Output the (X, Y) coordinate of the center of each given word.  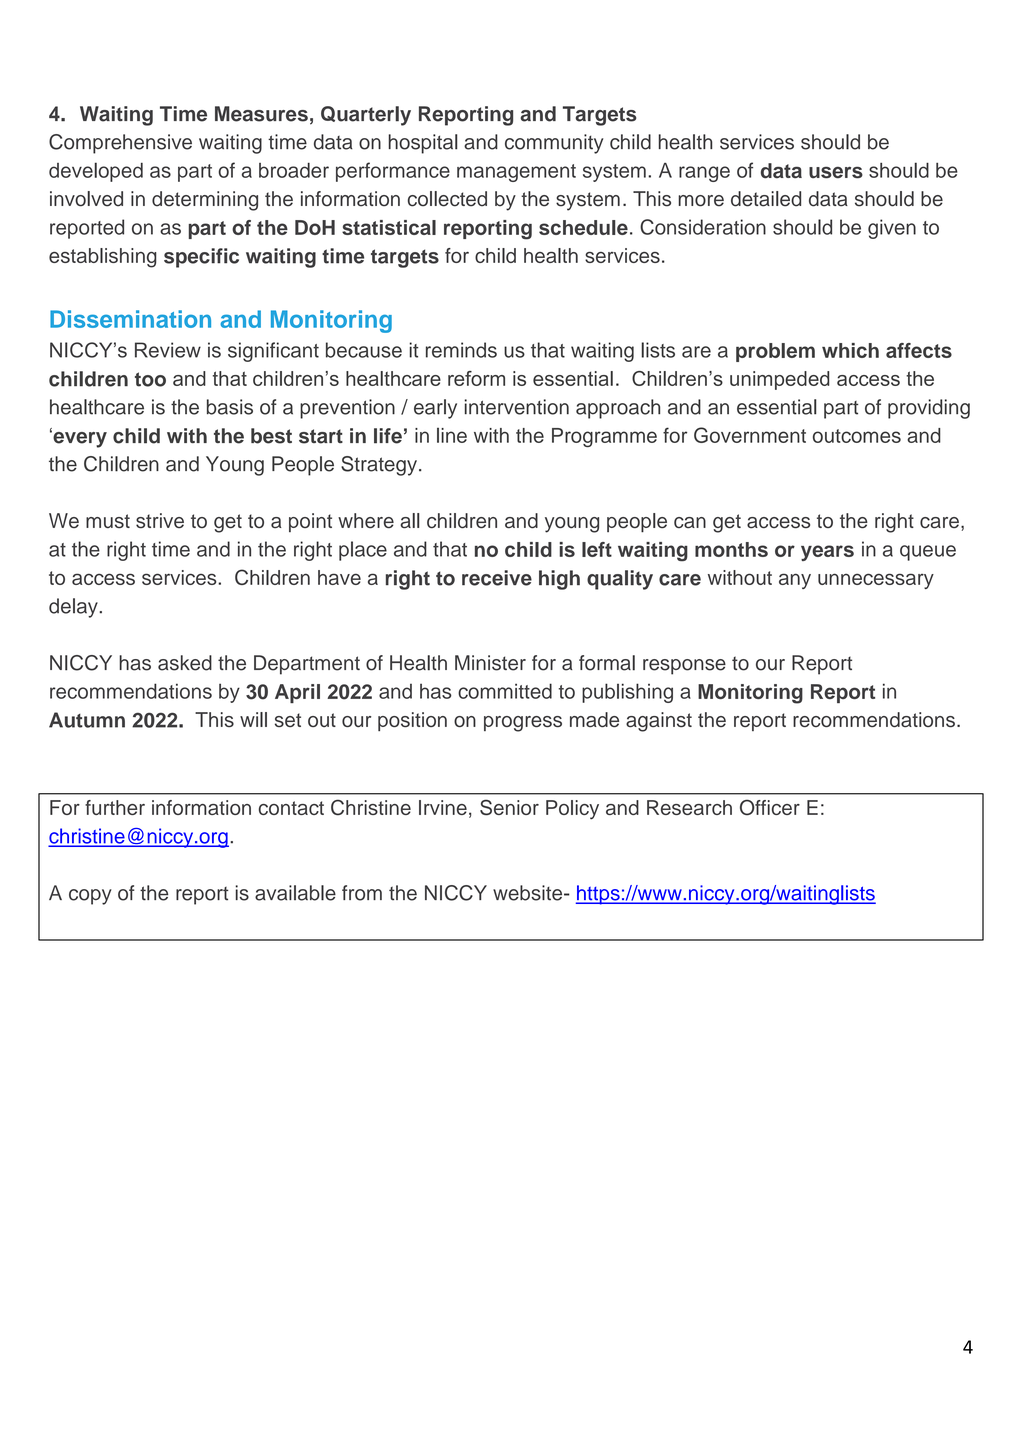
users (836, 172)
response (684, 667)
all (409, 521)
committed (505, 691)
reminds (461, 350)
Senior (509, 807)
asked (185, 663)
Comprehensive (120, 144)
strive (160, 521)
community (554, 144)
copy (90, 897)
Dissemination (130, 319)
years (827, 553)
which (850, 350)
